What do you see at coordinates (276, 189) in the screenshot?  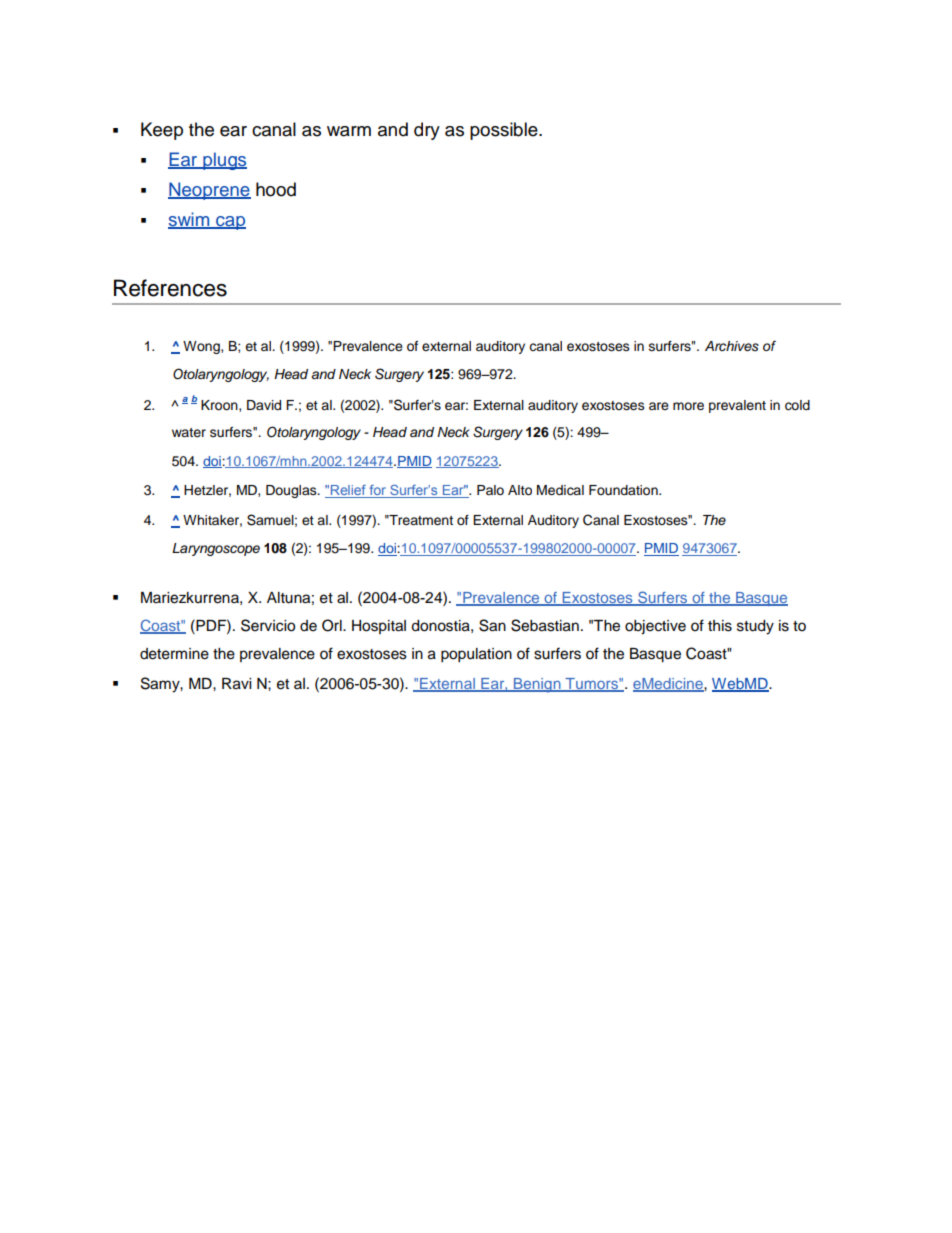 I see `hood` at bounding box center [276, 189].
